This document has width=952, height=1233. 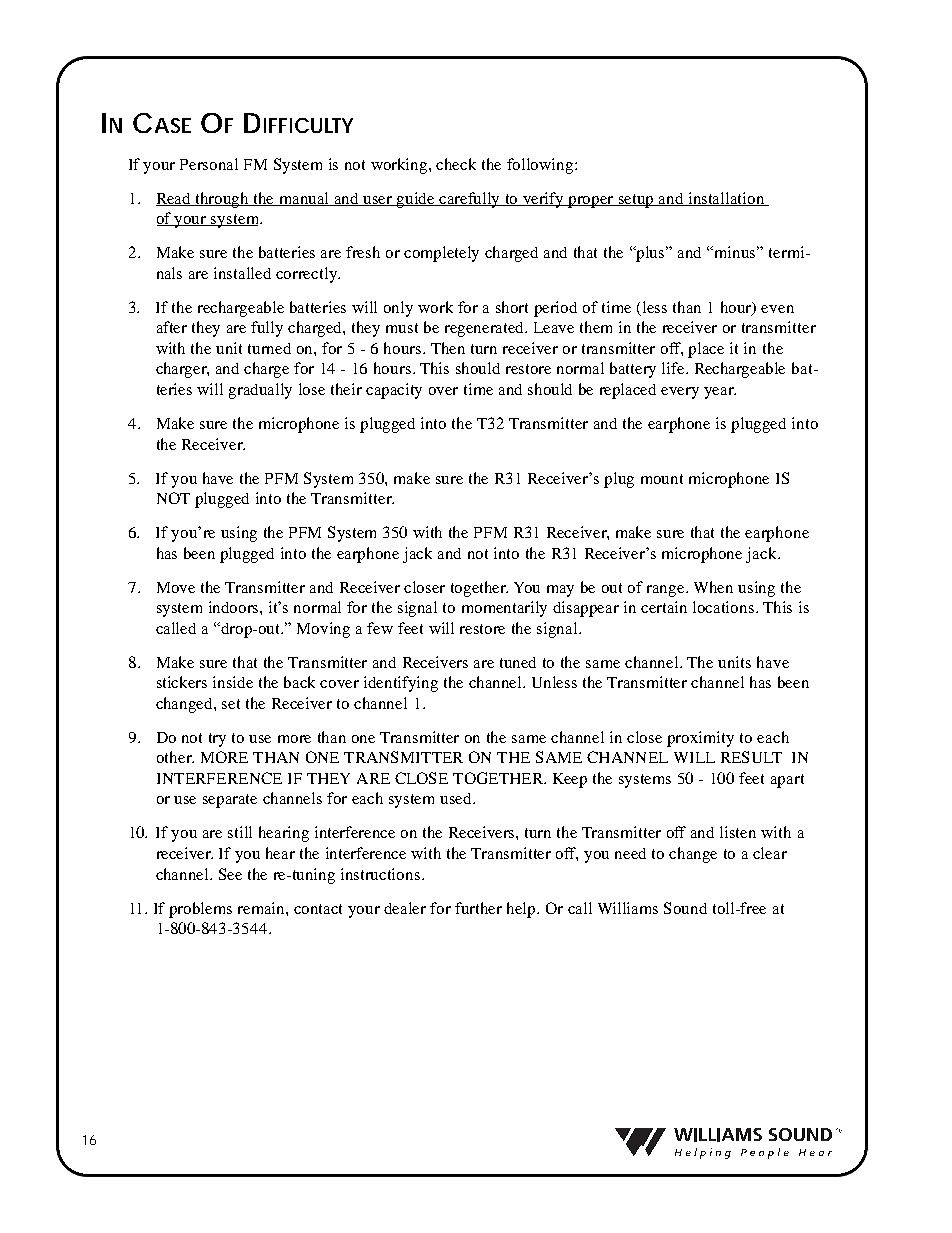 I want to click on through, so click(x=223, y=200).
